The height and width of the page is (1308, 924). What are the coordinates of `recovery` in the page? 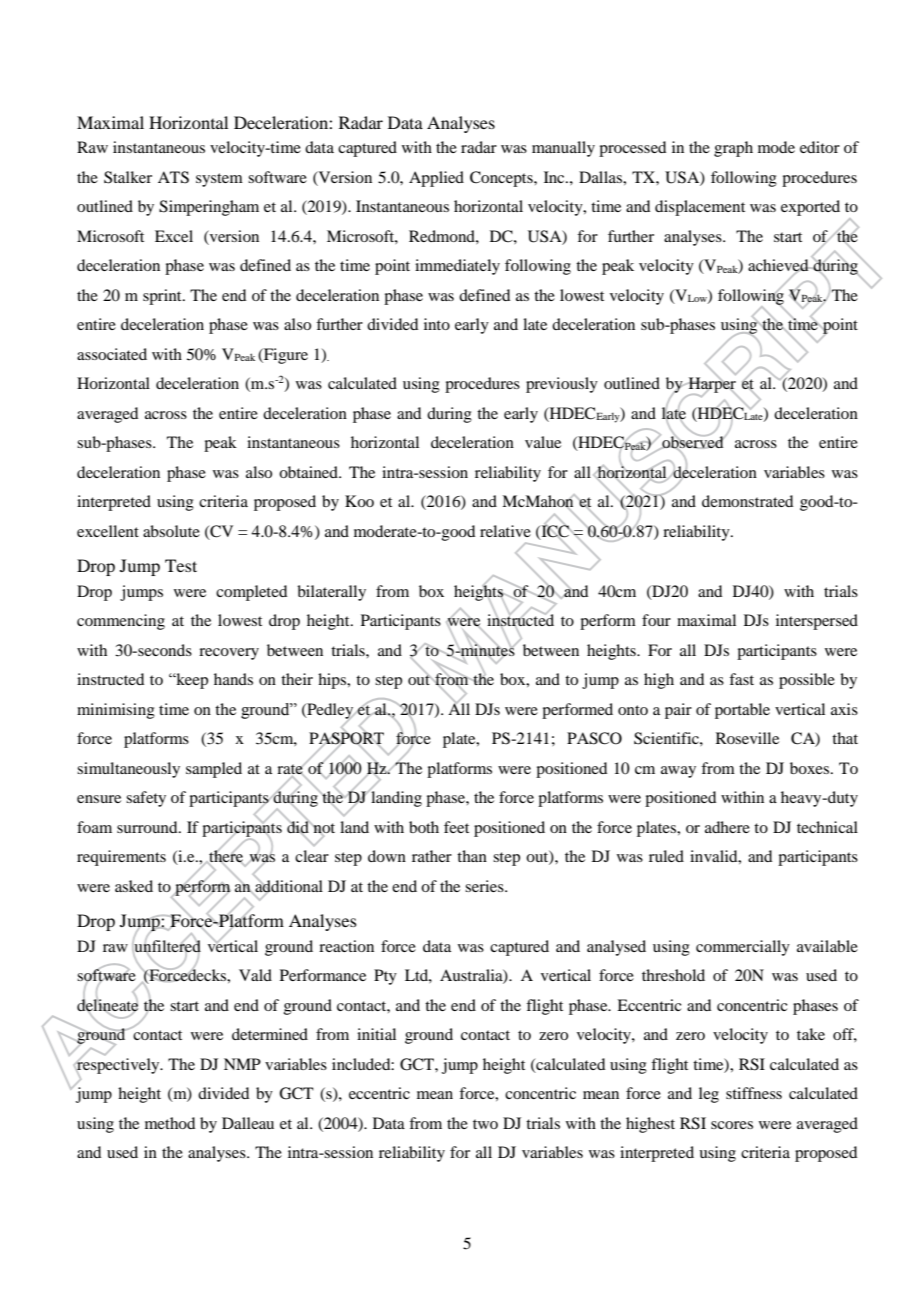 It's located at (229, 654).
